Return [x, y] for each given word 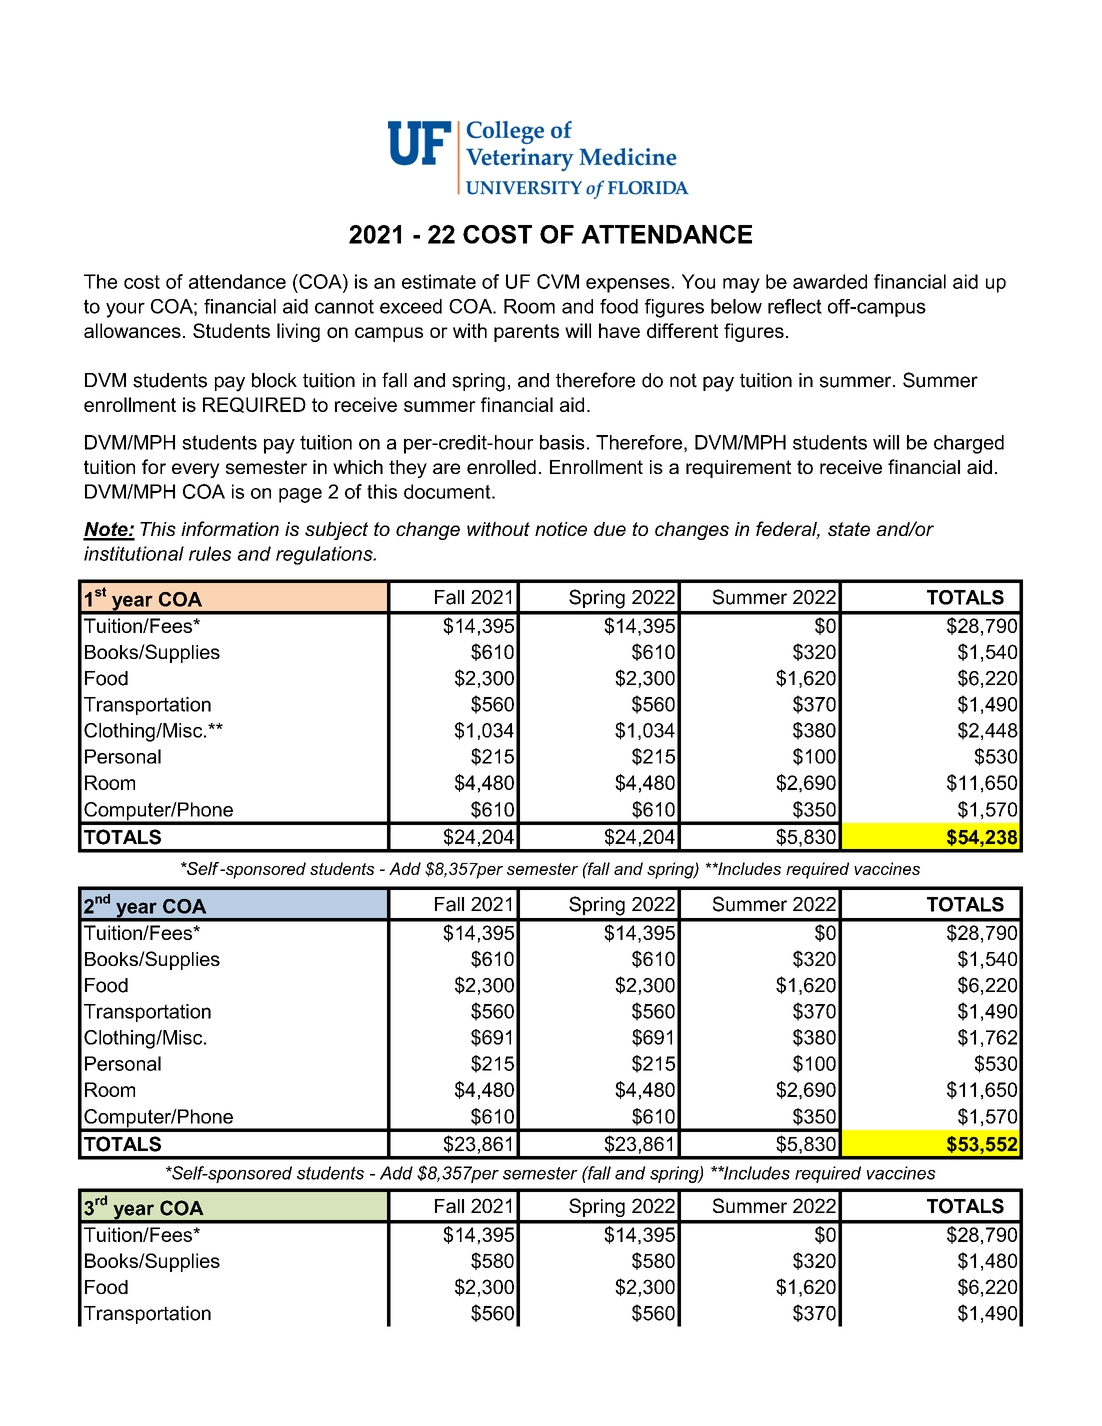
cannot [344, 306]
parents [526, 333]
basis [562, 442]
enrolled [501, 467]
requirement [738, 469]
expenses [628, 285]
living [298, 332]
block [274, 380]
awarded [830, 281]
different [682, 330]
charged [969, 444]
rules [210, 553]
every [196, 470]
